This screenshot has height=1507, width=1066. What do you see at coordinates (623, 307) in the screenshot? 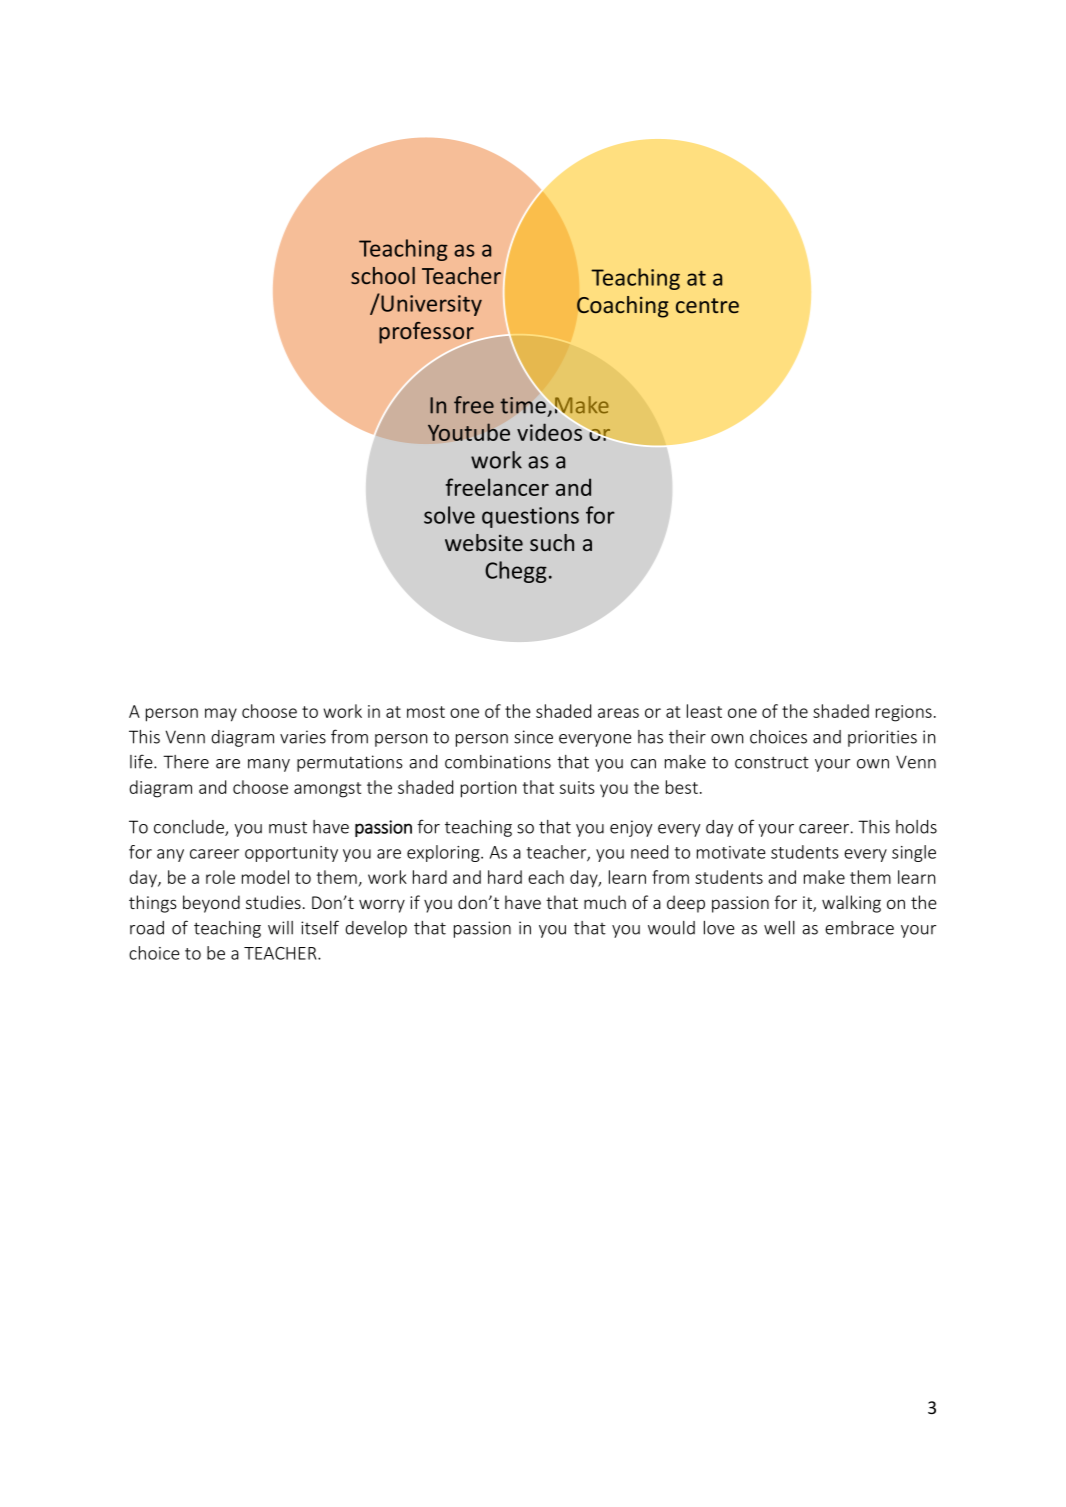
I see `Coaching` at bounding box center [623, 307].
